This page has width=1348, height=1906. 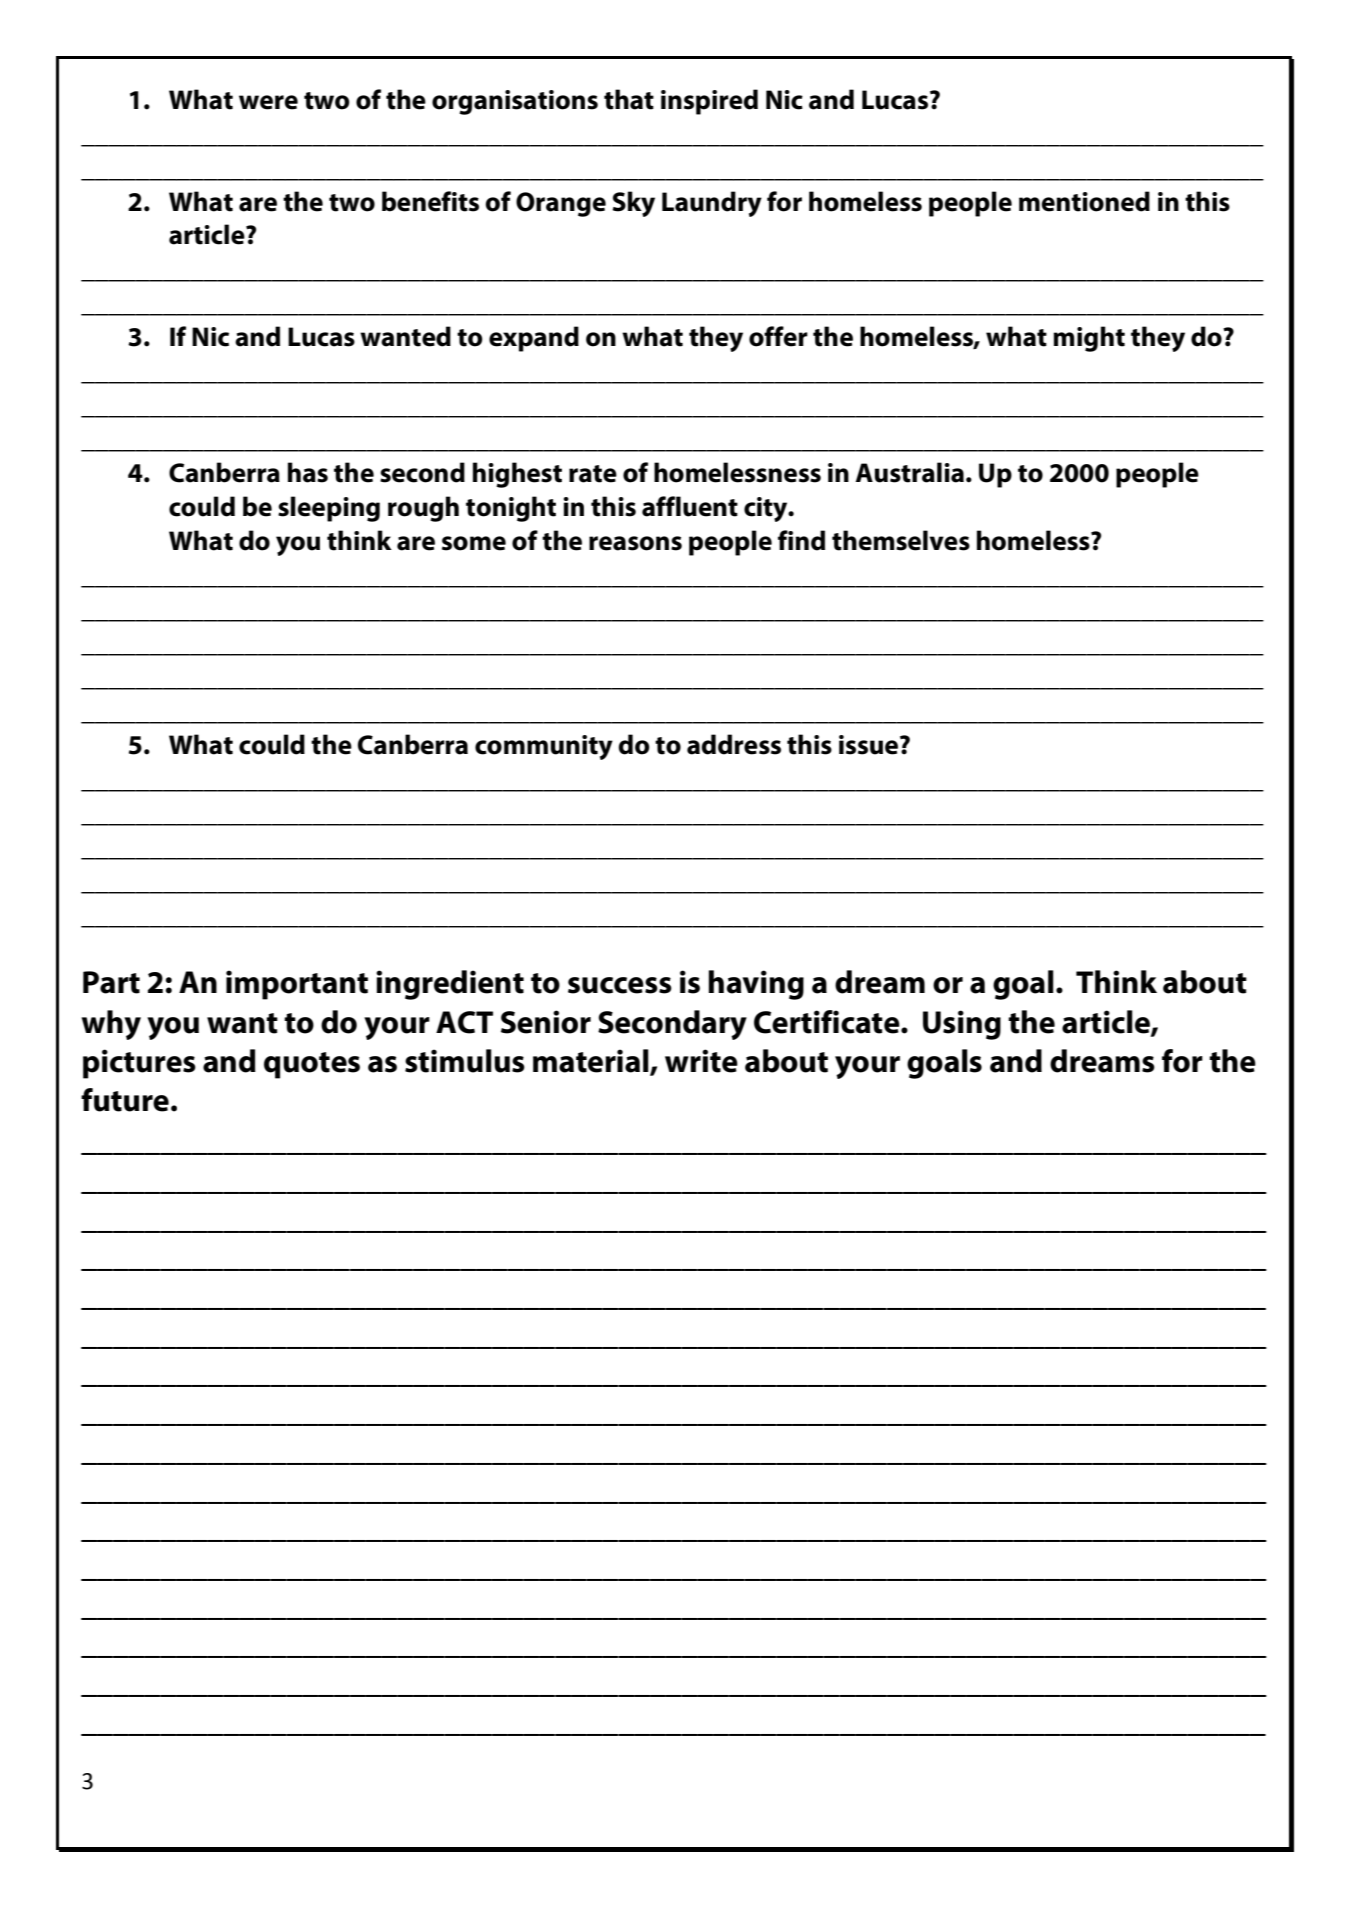 What do you see at coordinates (901, 540) in the page?
I see `themselves` at bounding box center [901, 540].
